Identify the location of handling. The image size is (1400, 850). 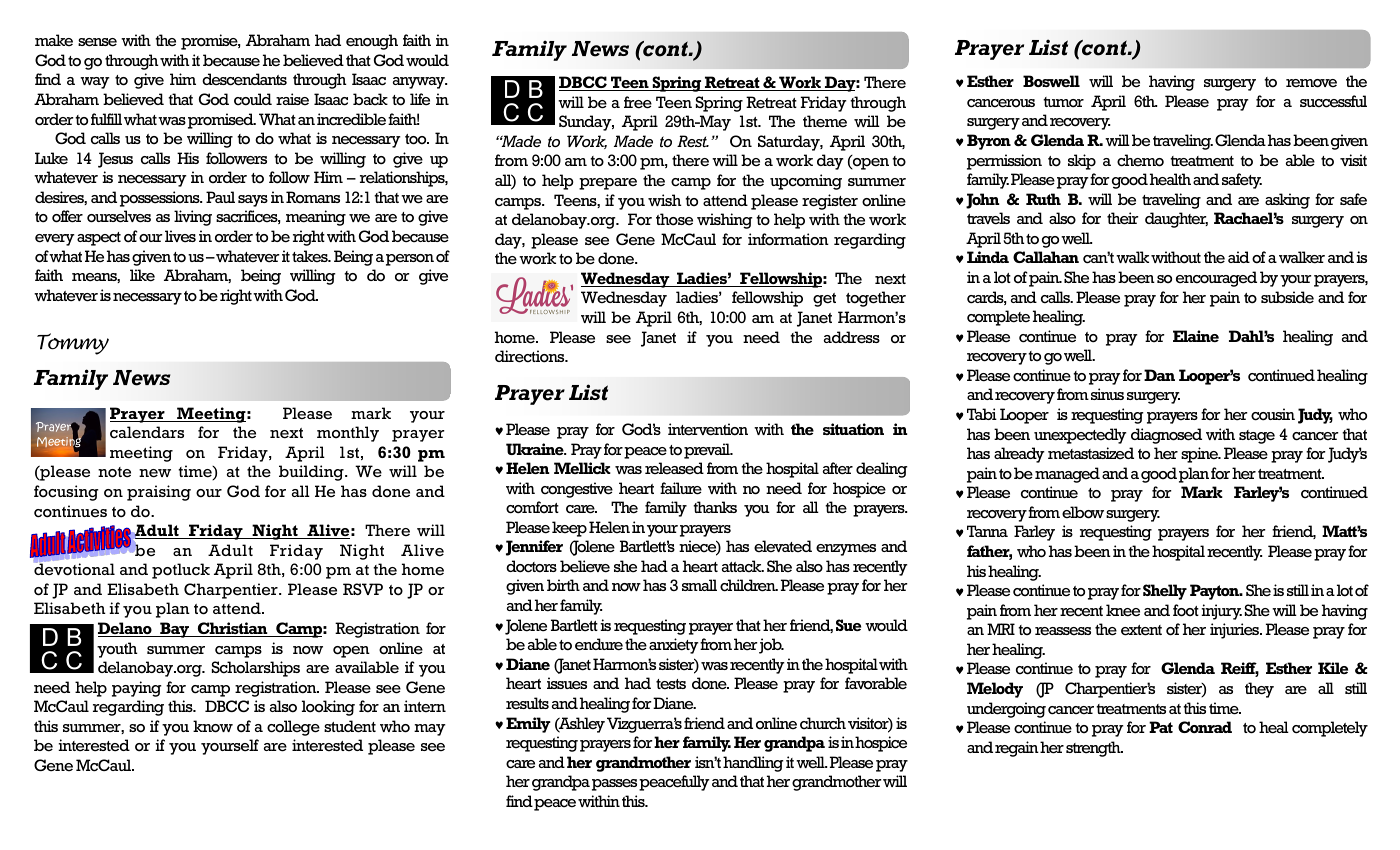
(753, 764).
